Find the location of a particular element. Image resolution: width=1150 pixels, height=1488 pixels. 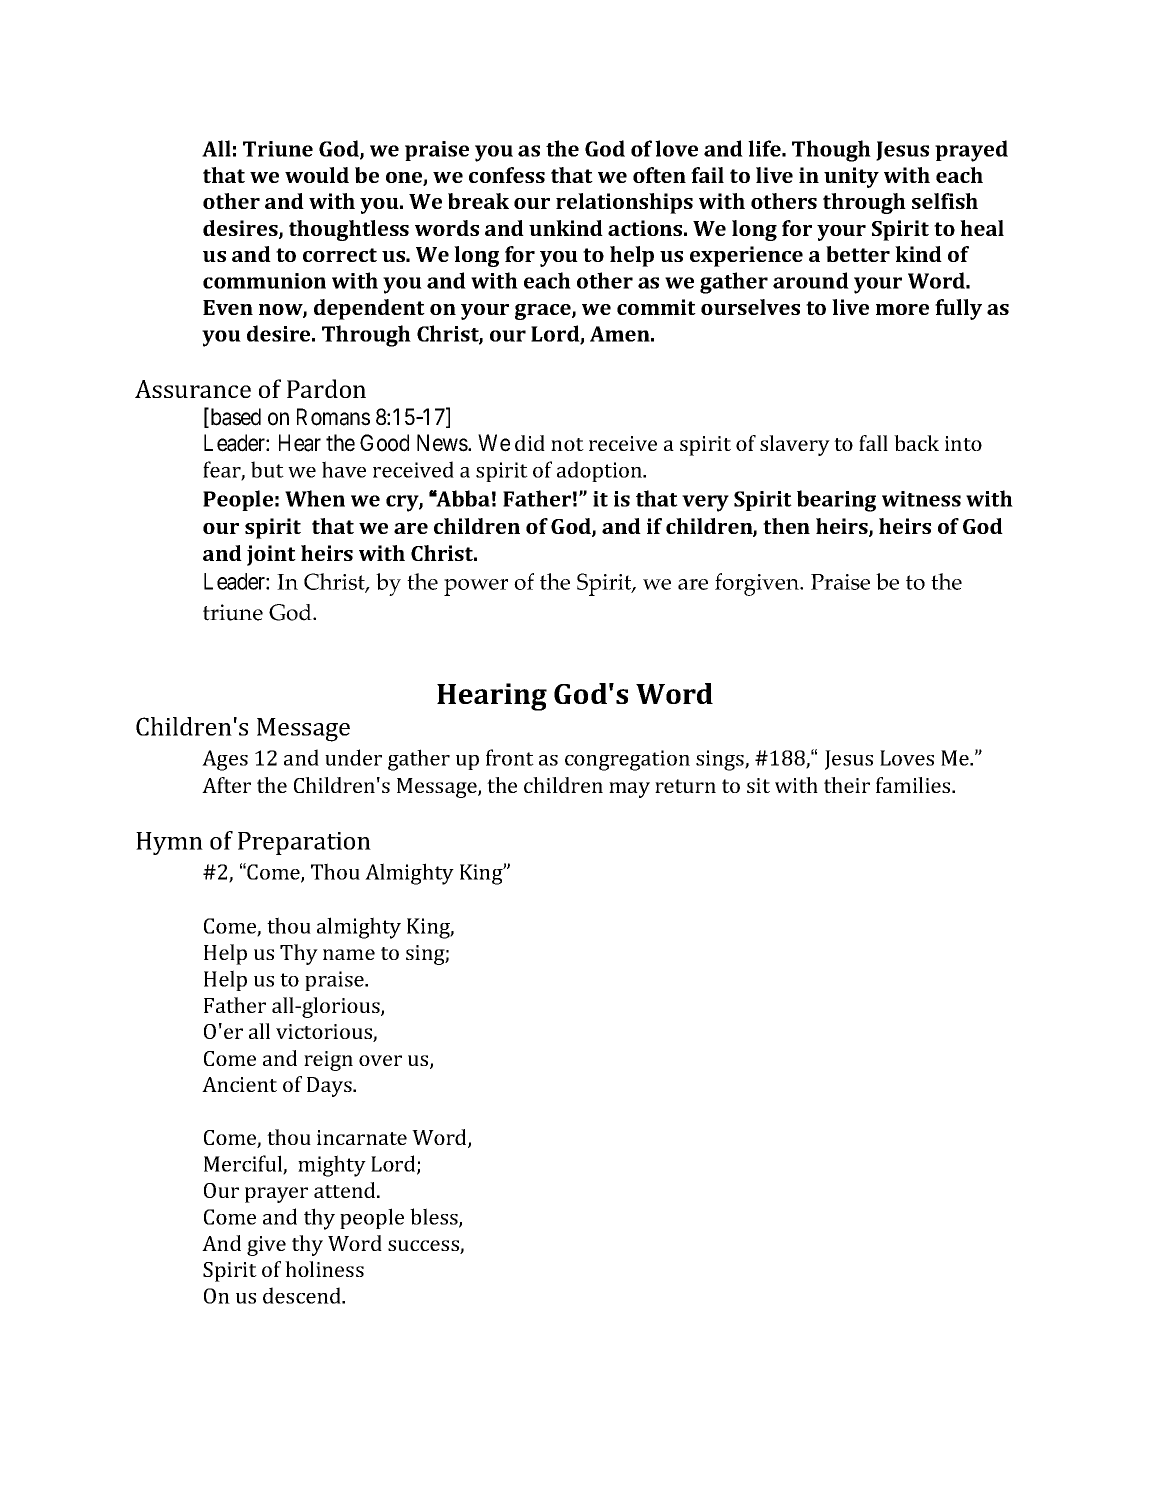

fall is located at coordinates (873, 443).
